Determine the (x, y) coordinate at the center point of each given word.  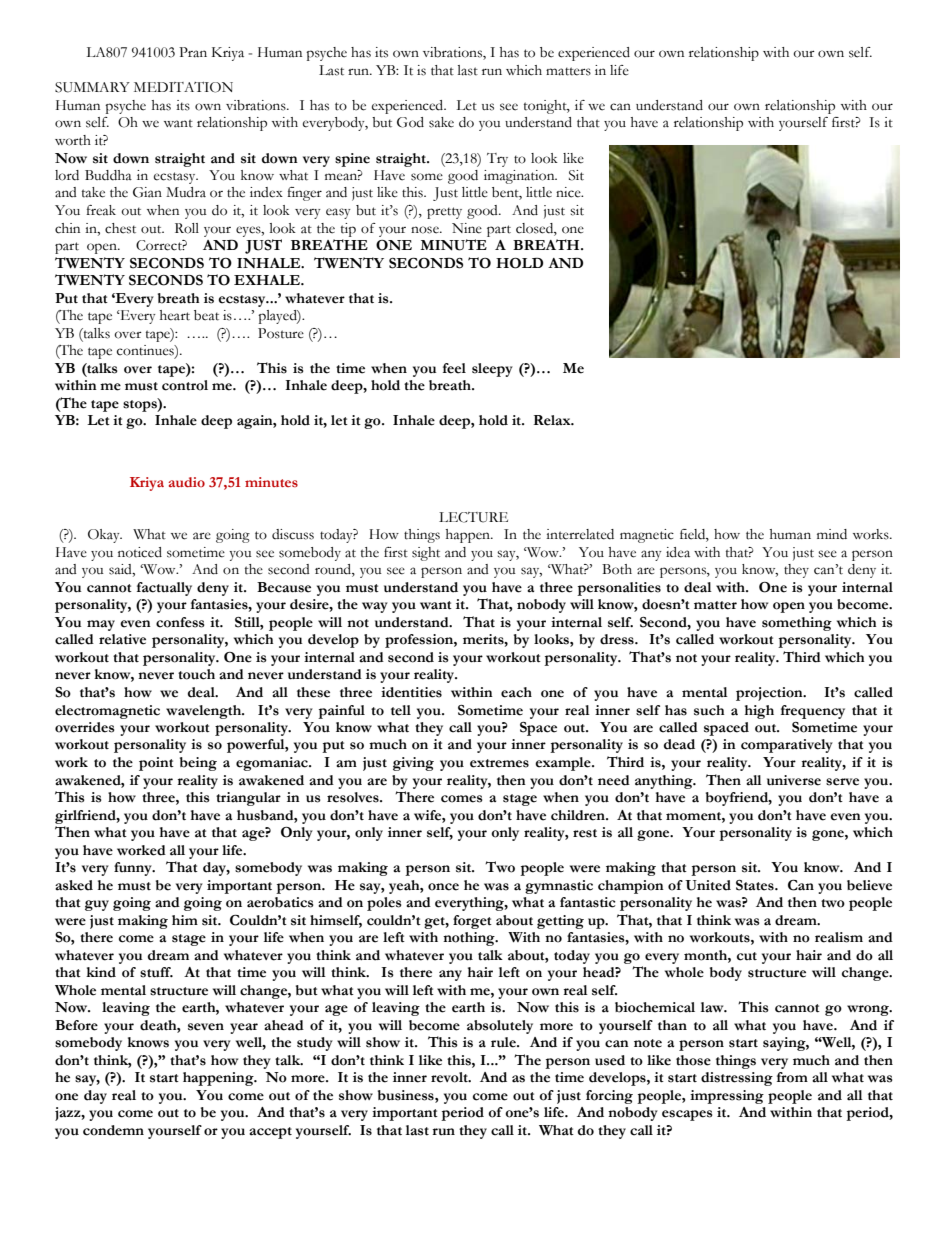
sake (441, 122)
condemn (113, 1130)
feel (454, 368)
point (156, 764)
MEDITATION (183, 87)
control (185, 385)
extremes (499, 763)
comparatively (787, 746)
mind (832, 534)
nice (569, 192)
